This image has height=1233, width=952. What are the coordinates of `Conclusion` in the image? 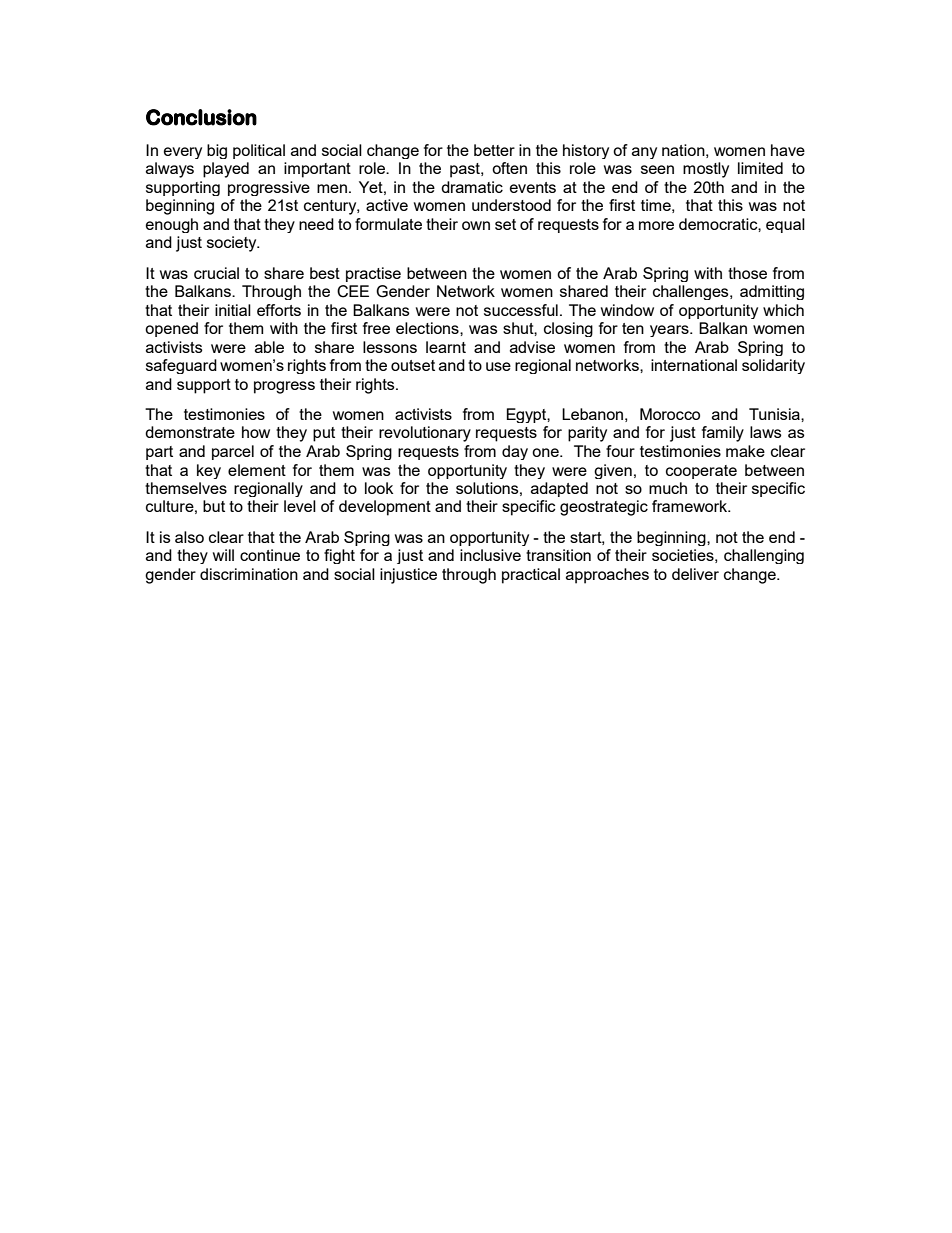 It's located at (201, 117).
